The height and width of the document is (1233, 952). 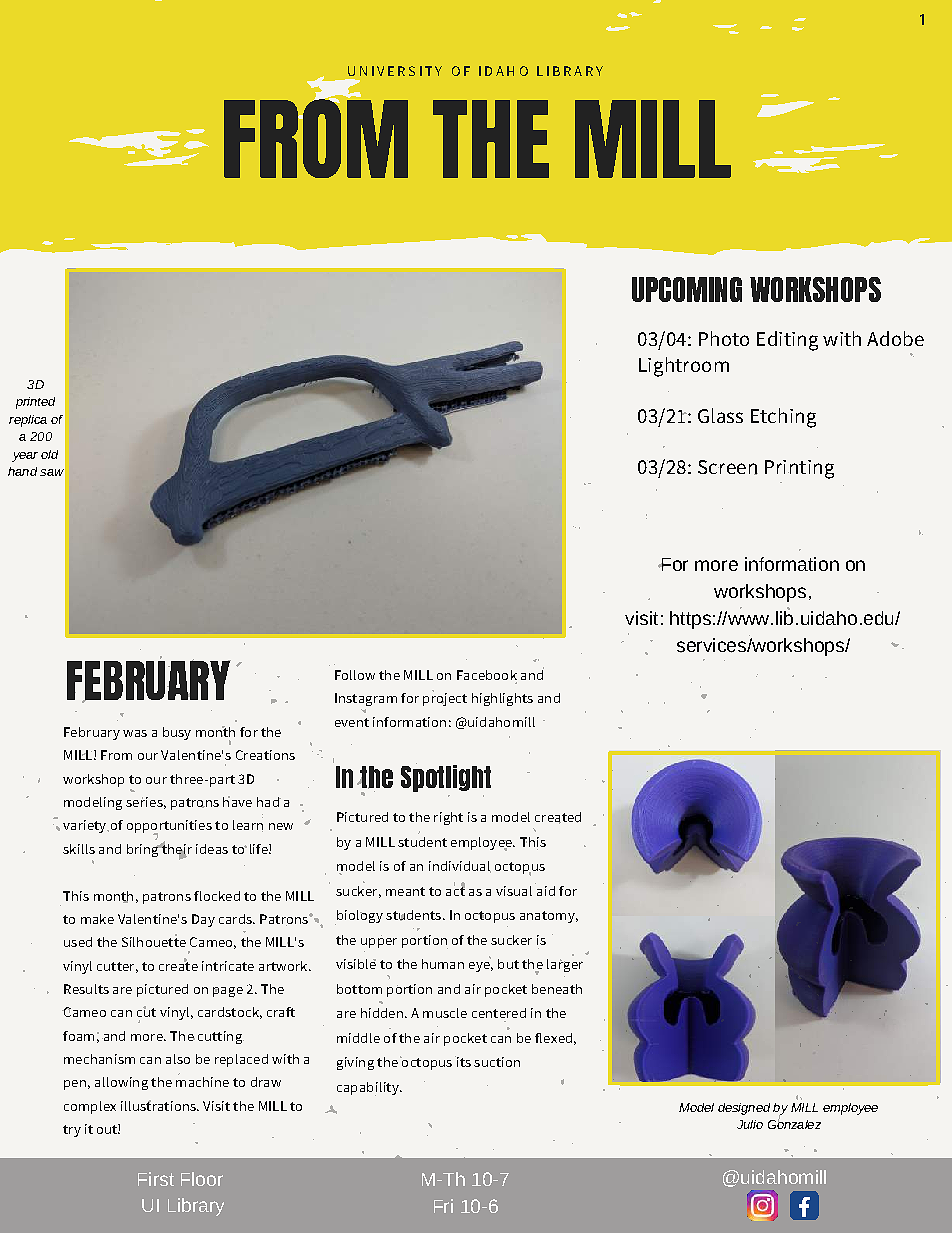 What do you see at coordinates (135, 733) in the document?
I see `was` at bounding box center [135, 733].
